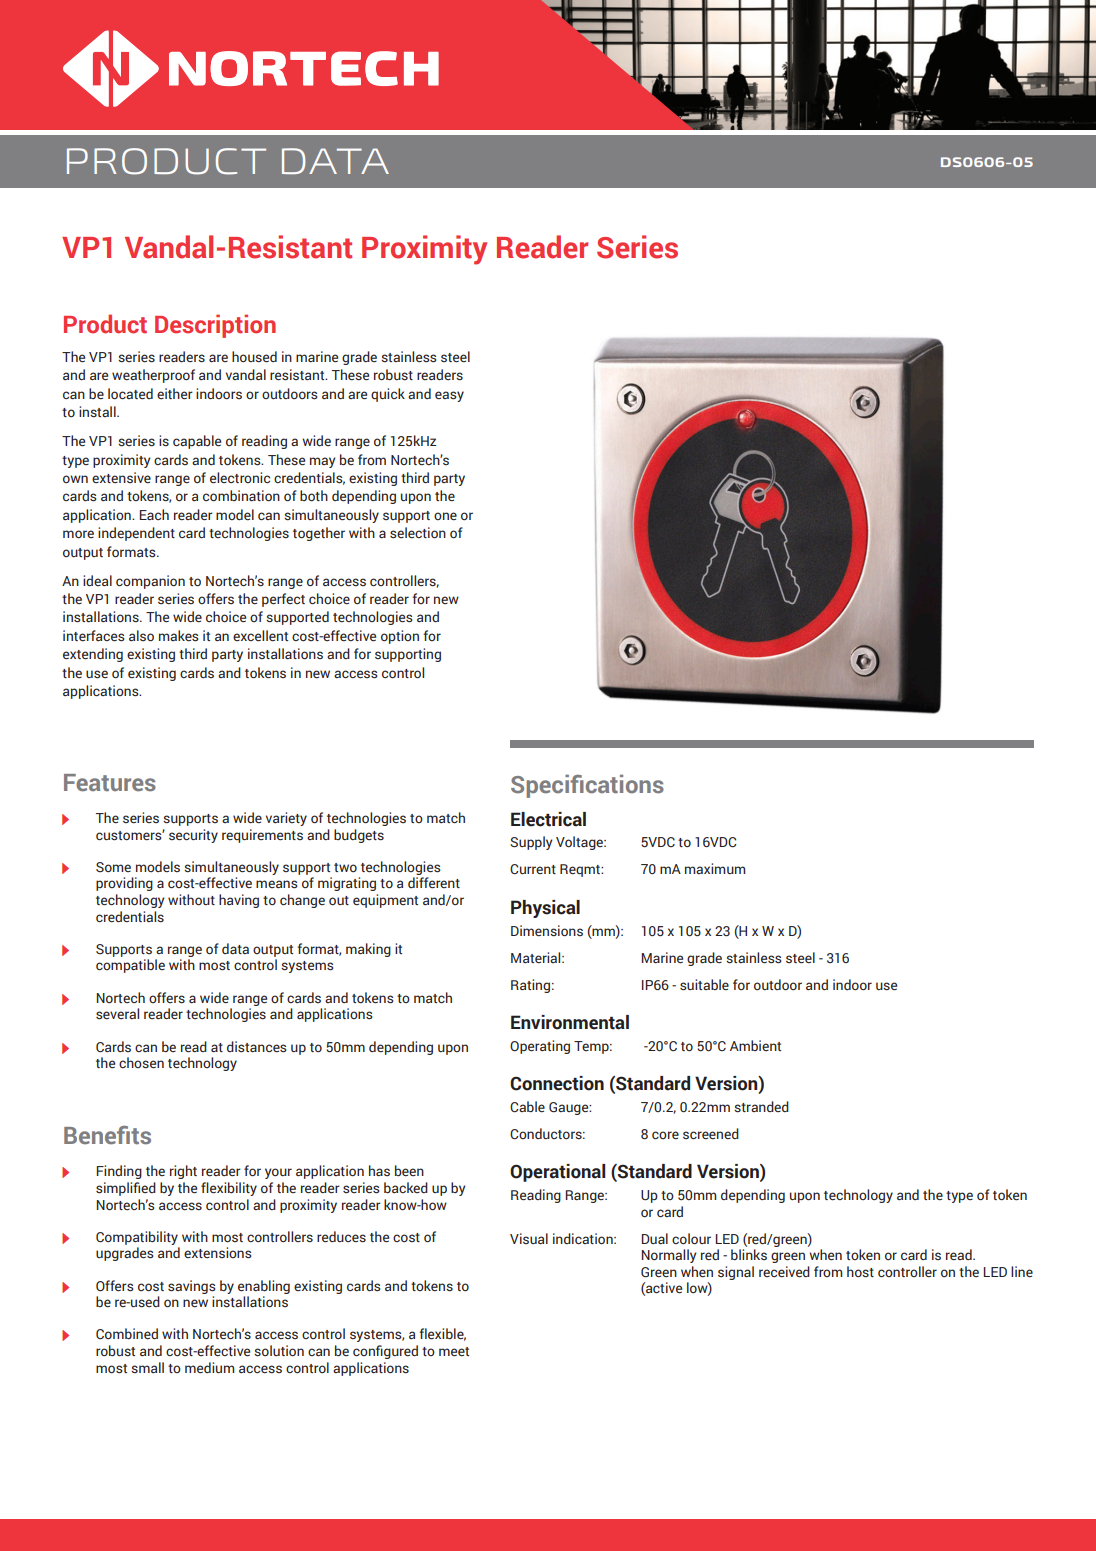  I want to click on Supply, so click(531, 843).
